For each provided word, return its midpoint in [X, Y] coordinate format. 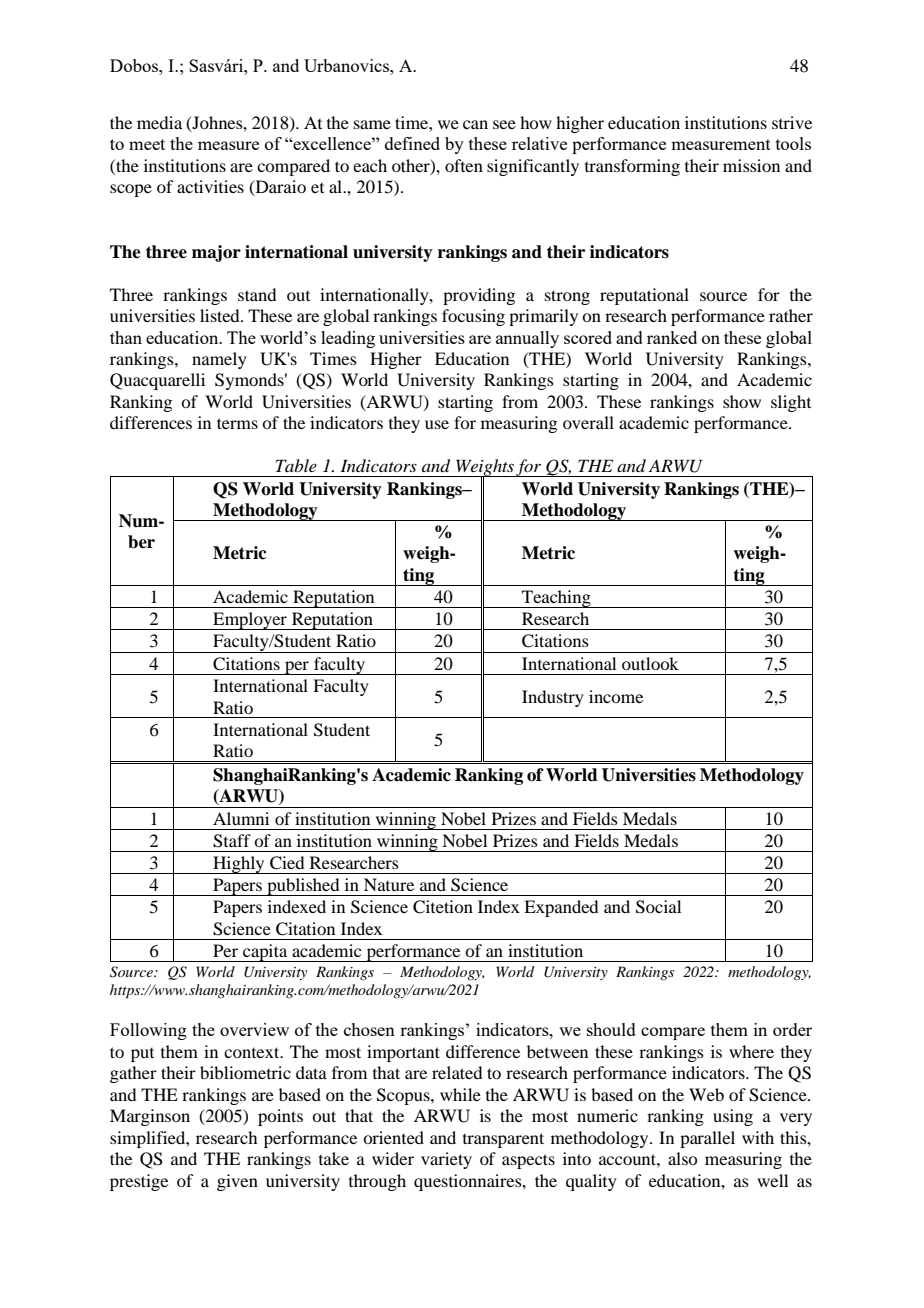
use [437, 424]
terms [237, 423]
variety [446, 1160]
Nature [389, 884]
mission [751, 165]
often [464, 165]
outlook [650, 663]
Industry [553, 698]
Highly [239, 865]
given [237, 1182]
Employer [250, 621]
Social [658, 907]
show [742, 401]
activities [210, 186]
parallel [707, 1139]
